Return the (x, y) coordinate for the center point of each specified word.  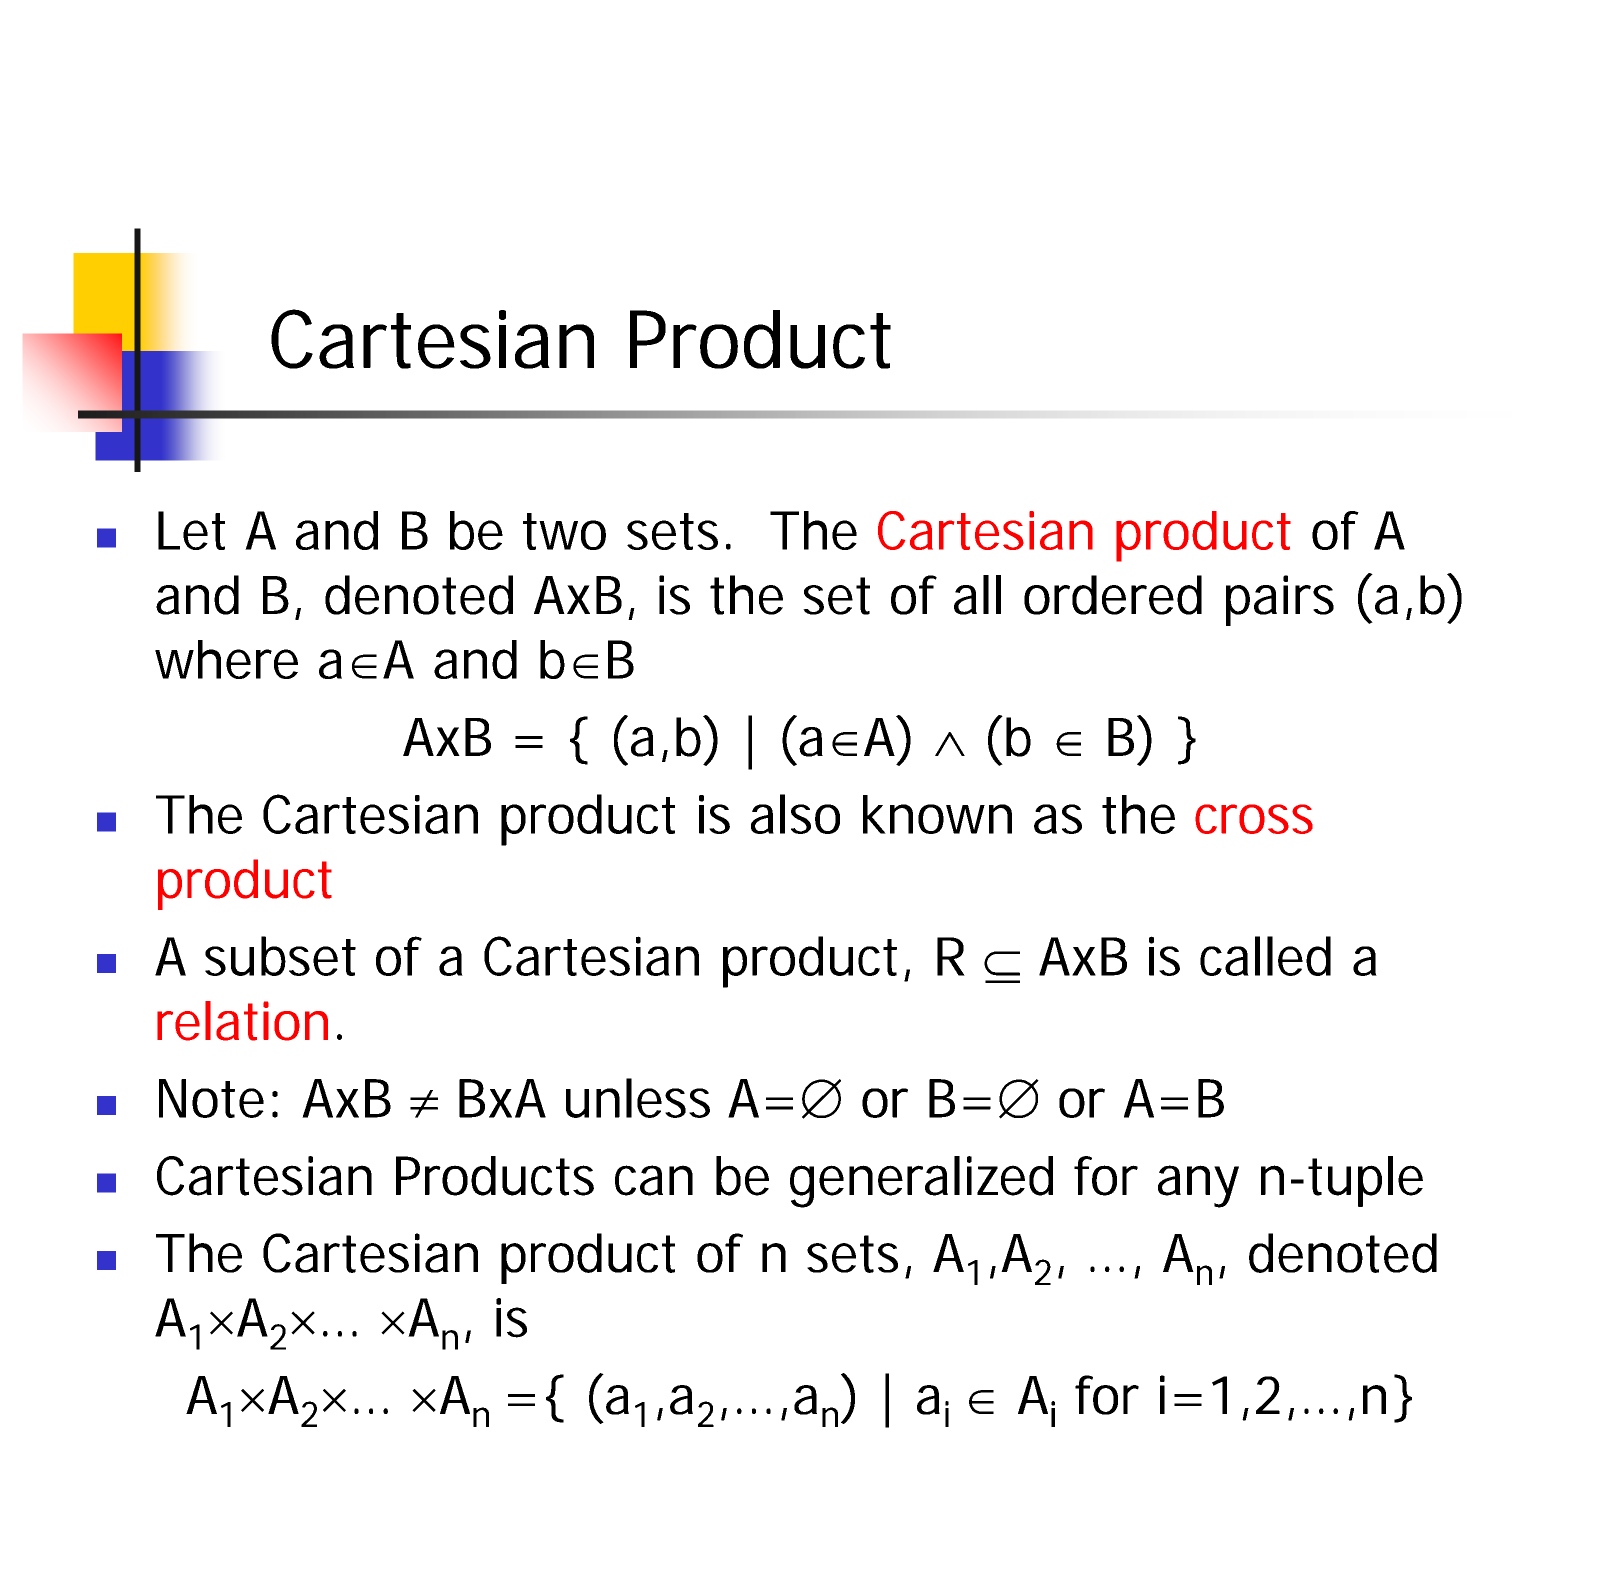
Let (191, 530)
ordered (1113, 595)
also (795, 814)
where (226, 659)
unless (638, 1098)
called (1265, 956)
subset (280, 956)
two (564, 531)
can (654, 1180)
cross (1254, 819)
